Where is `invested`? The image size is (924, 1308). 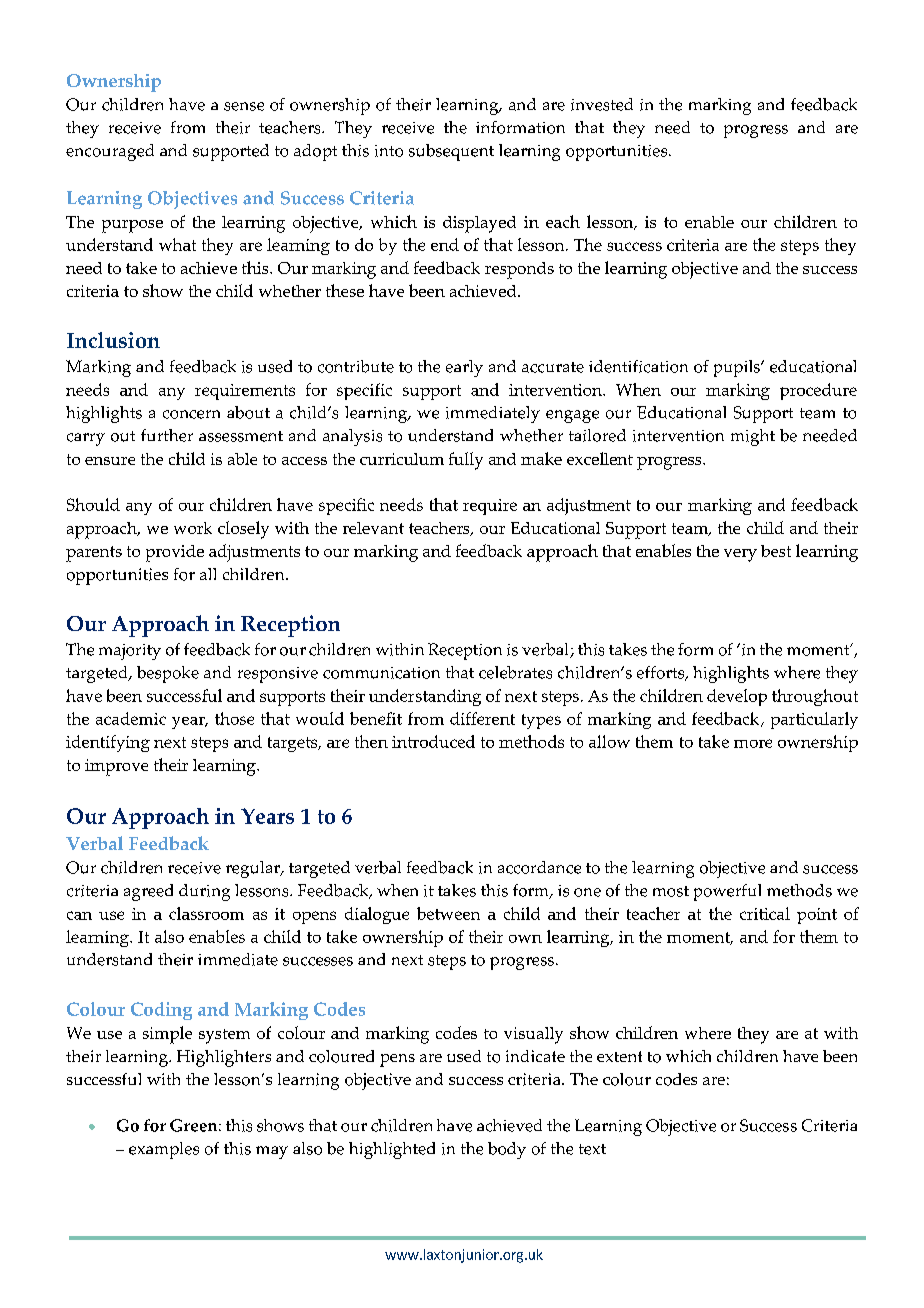 invested is located at coordinates (602, 104).
